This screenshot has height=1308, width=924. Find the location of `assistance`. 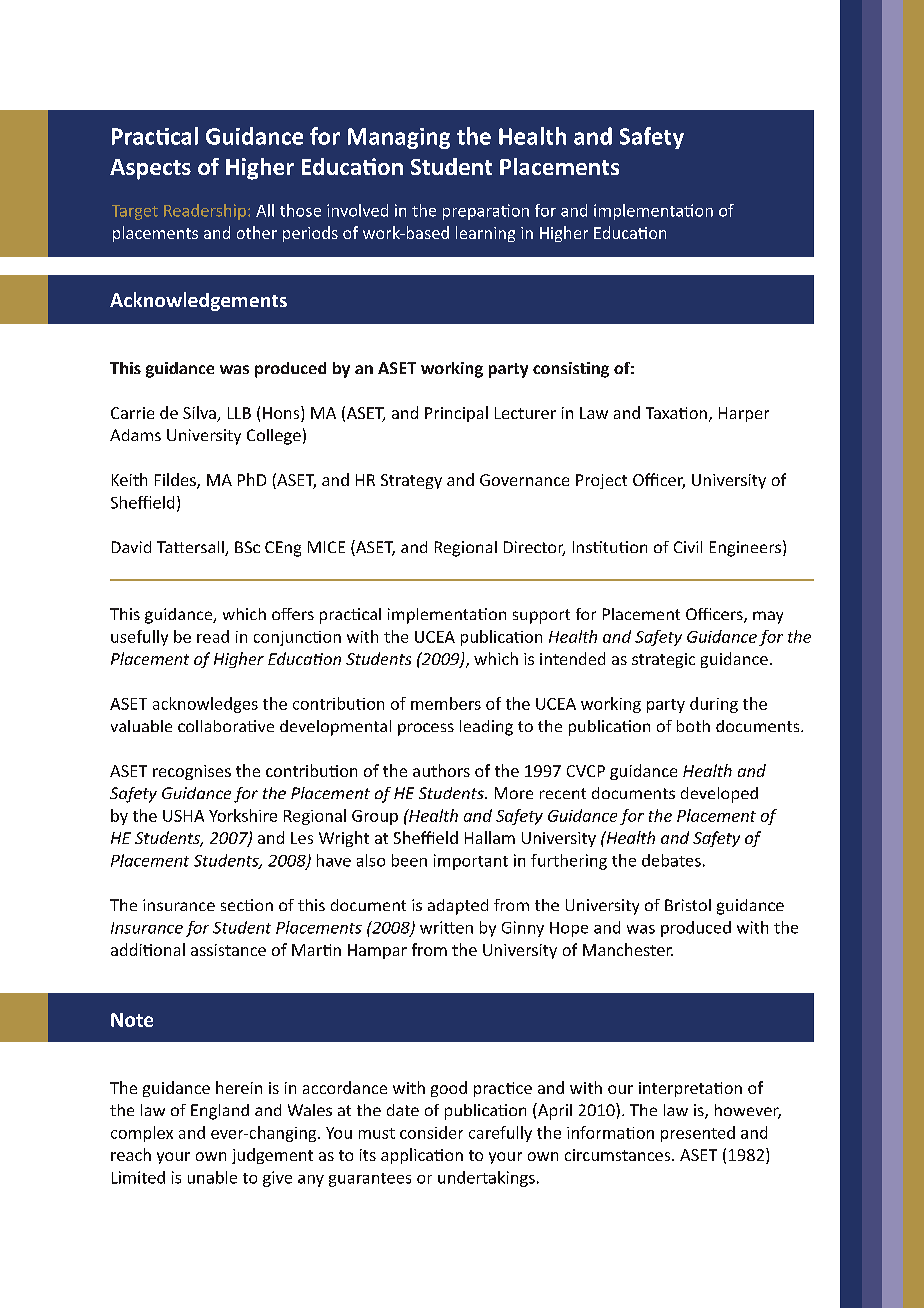

assistance is located at coordinates (228, 950).
